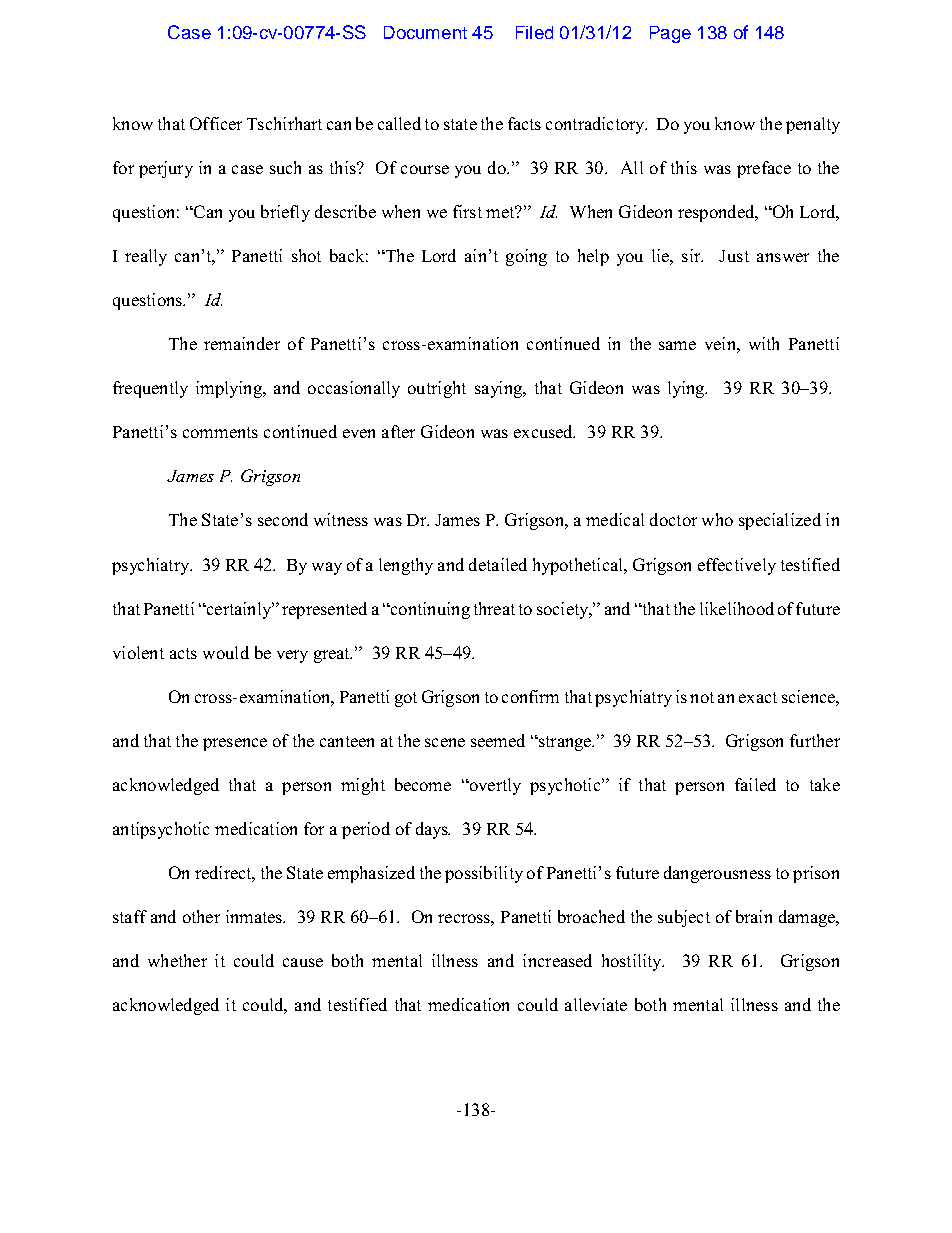  Describe the element at coordinates (758, 697) in the document. I see `exact` at that location.
